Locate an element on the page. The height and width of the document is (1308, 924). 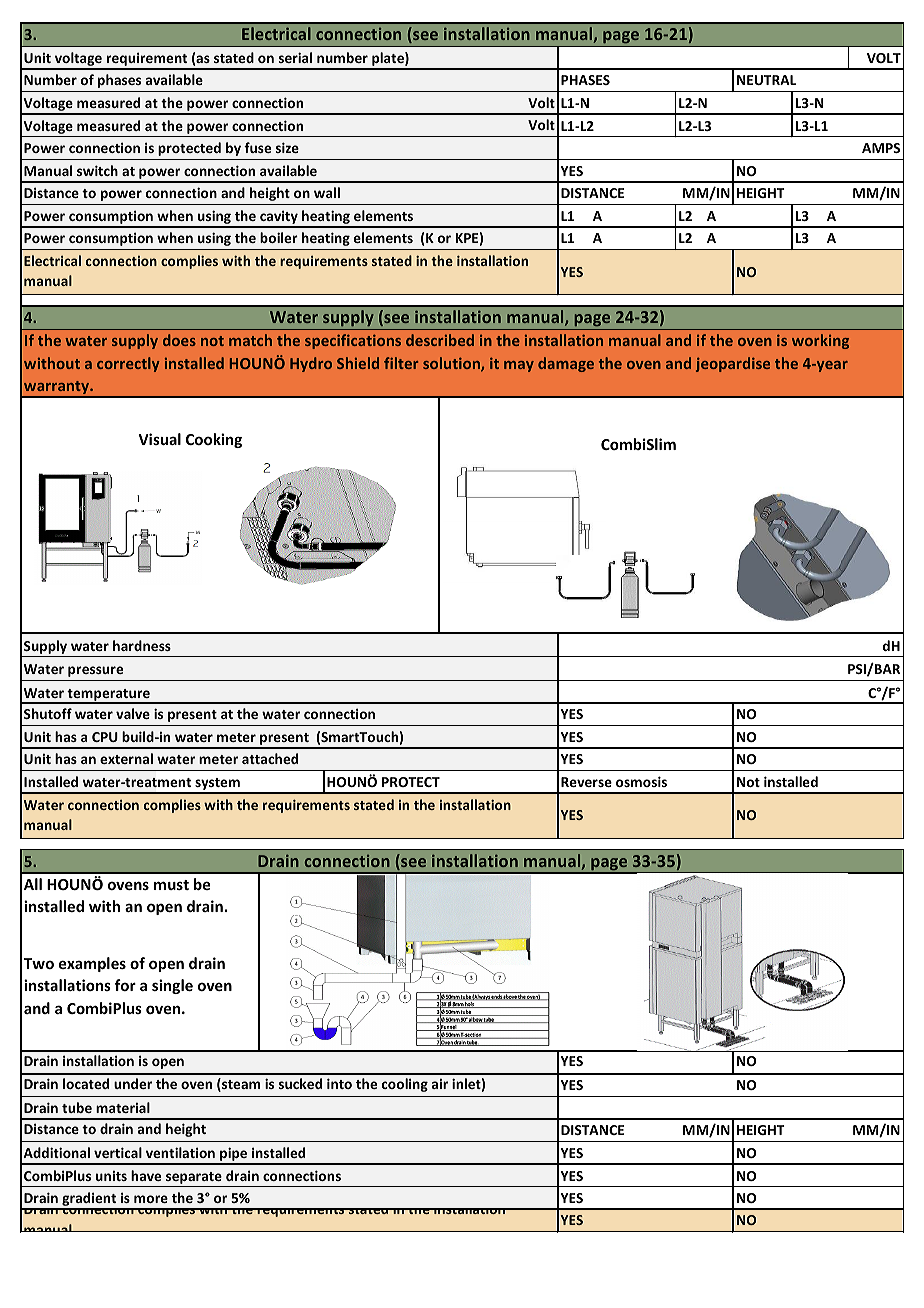
air is located at coordinates (440, 1084).
